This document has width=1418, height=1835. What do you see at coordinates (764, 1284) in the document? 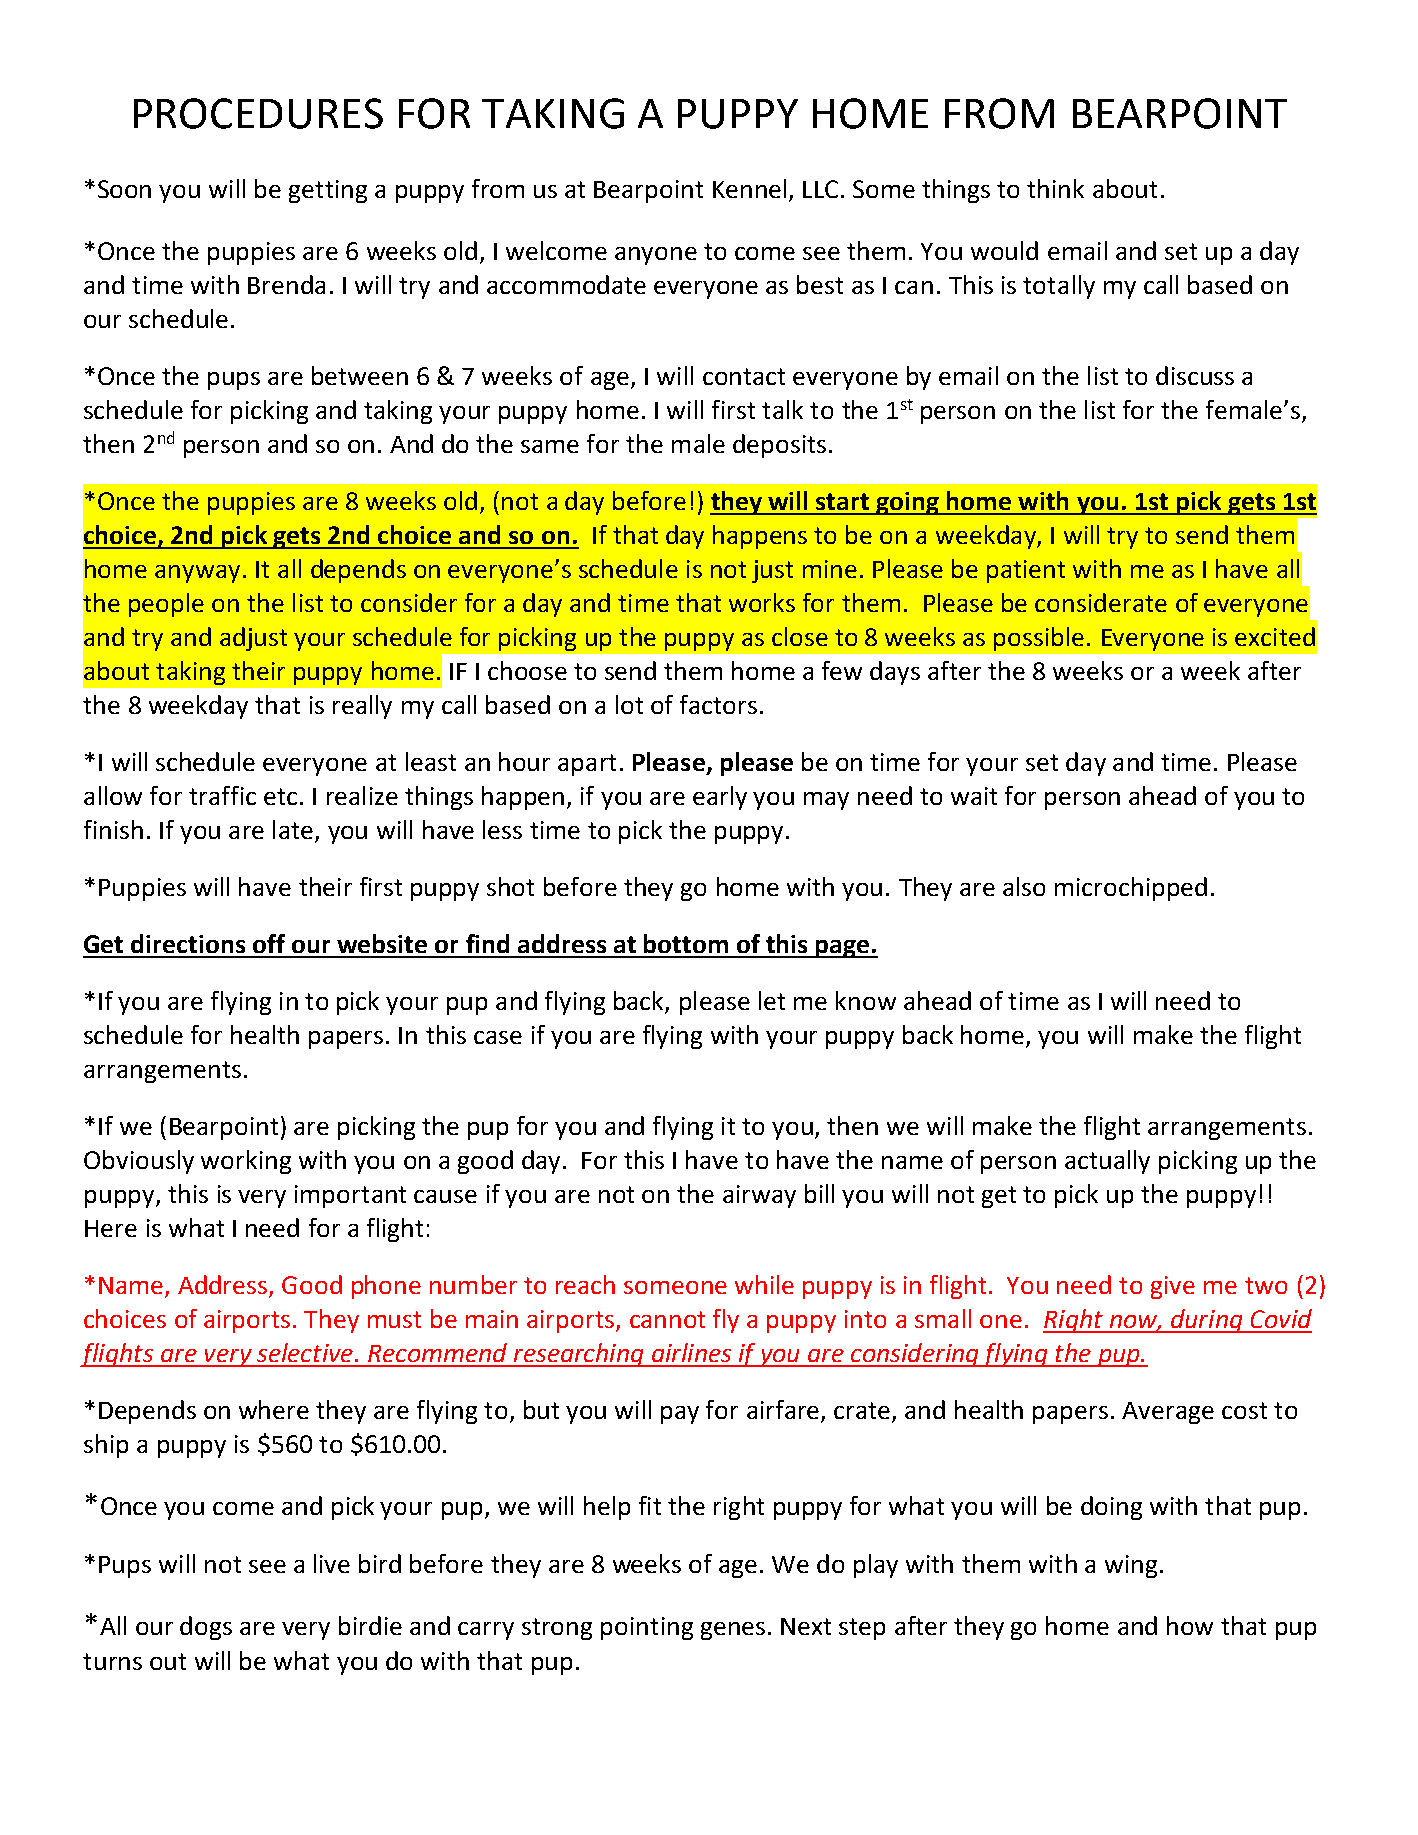
I see `while` at bounding box center [764, 1284].
